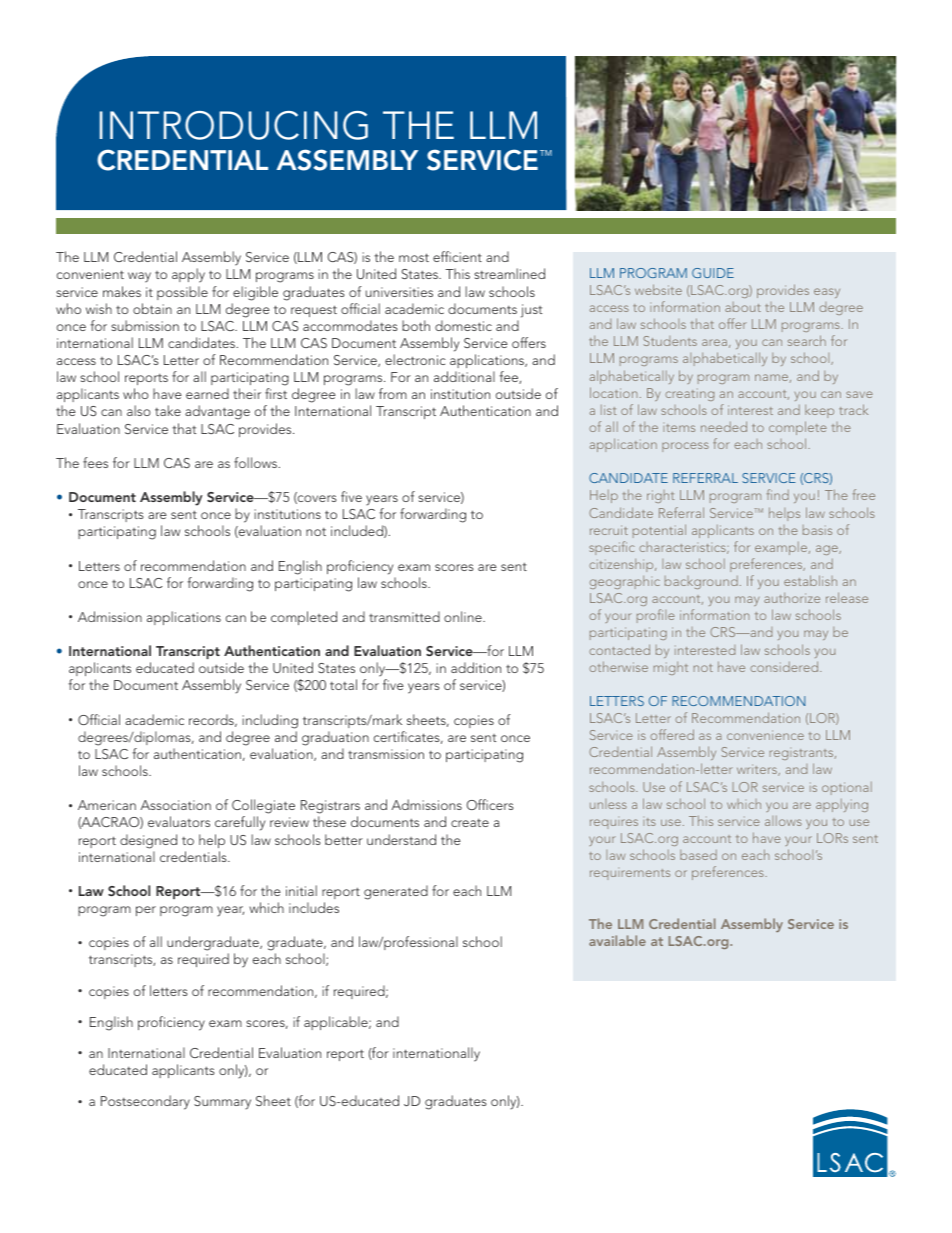 This image has width=952, height=1233. Describe the element at coordinates (234, 125) in the image. I see `INTRODUCING` at that location.
